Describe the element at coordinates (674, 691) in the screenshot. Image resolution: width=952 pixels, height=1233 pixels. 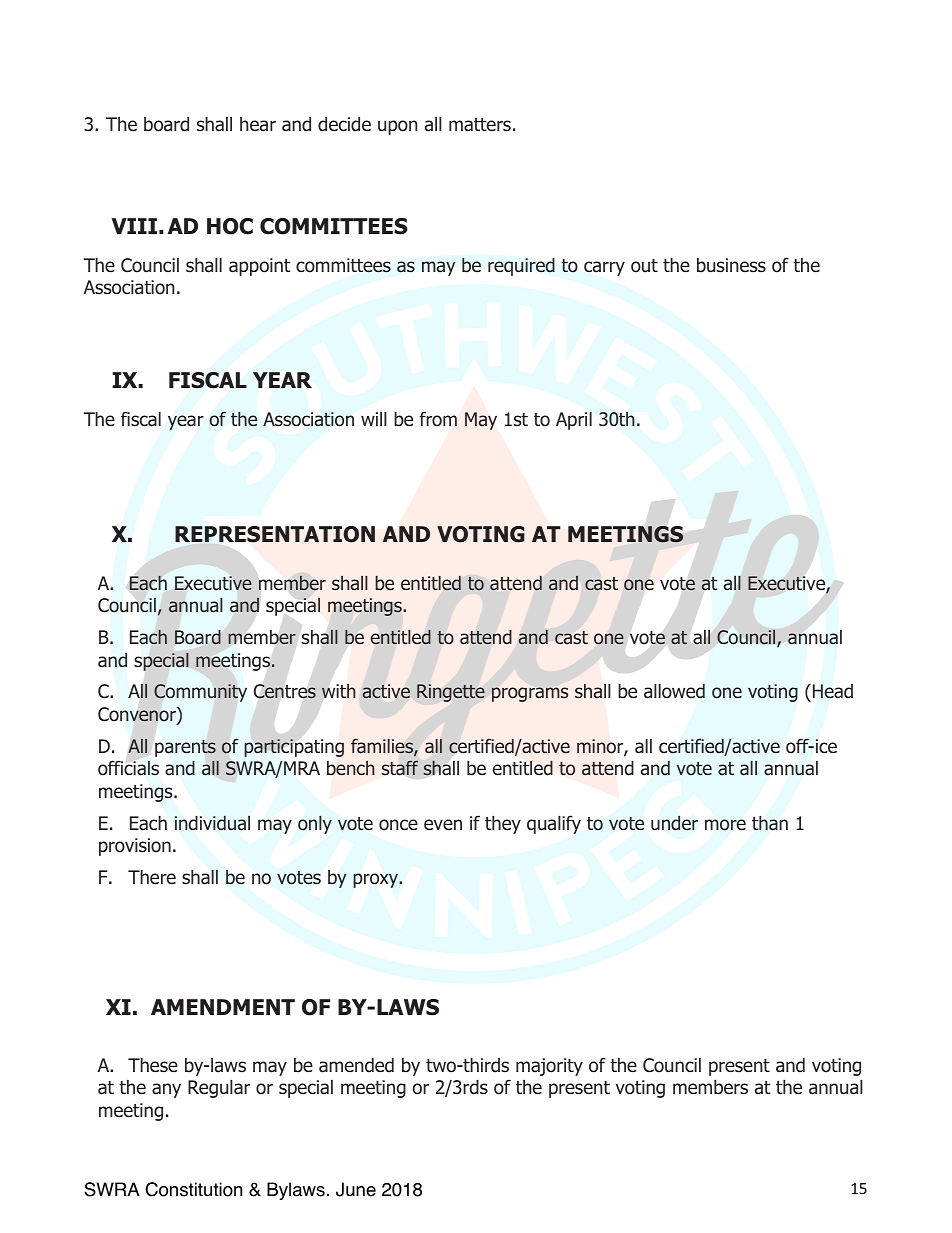
I see `allowed` at that location.
